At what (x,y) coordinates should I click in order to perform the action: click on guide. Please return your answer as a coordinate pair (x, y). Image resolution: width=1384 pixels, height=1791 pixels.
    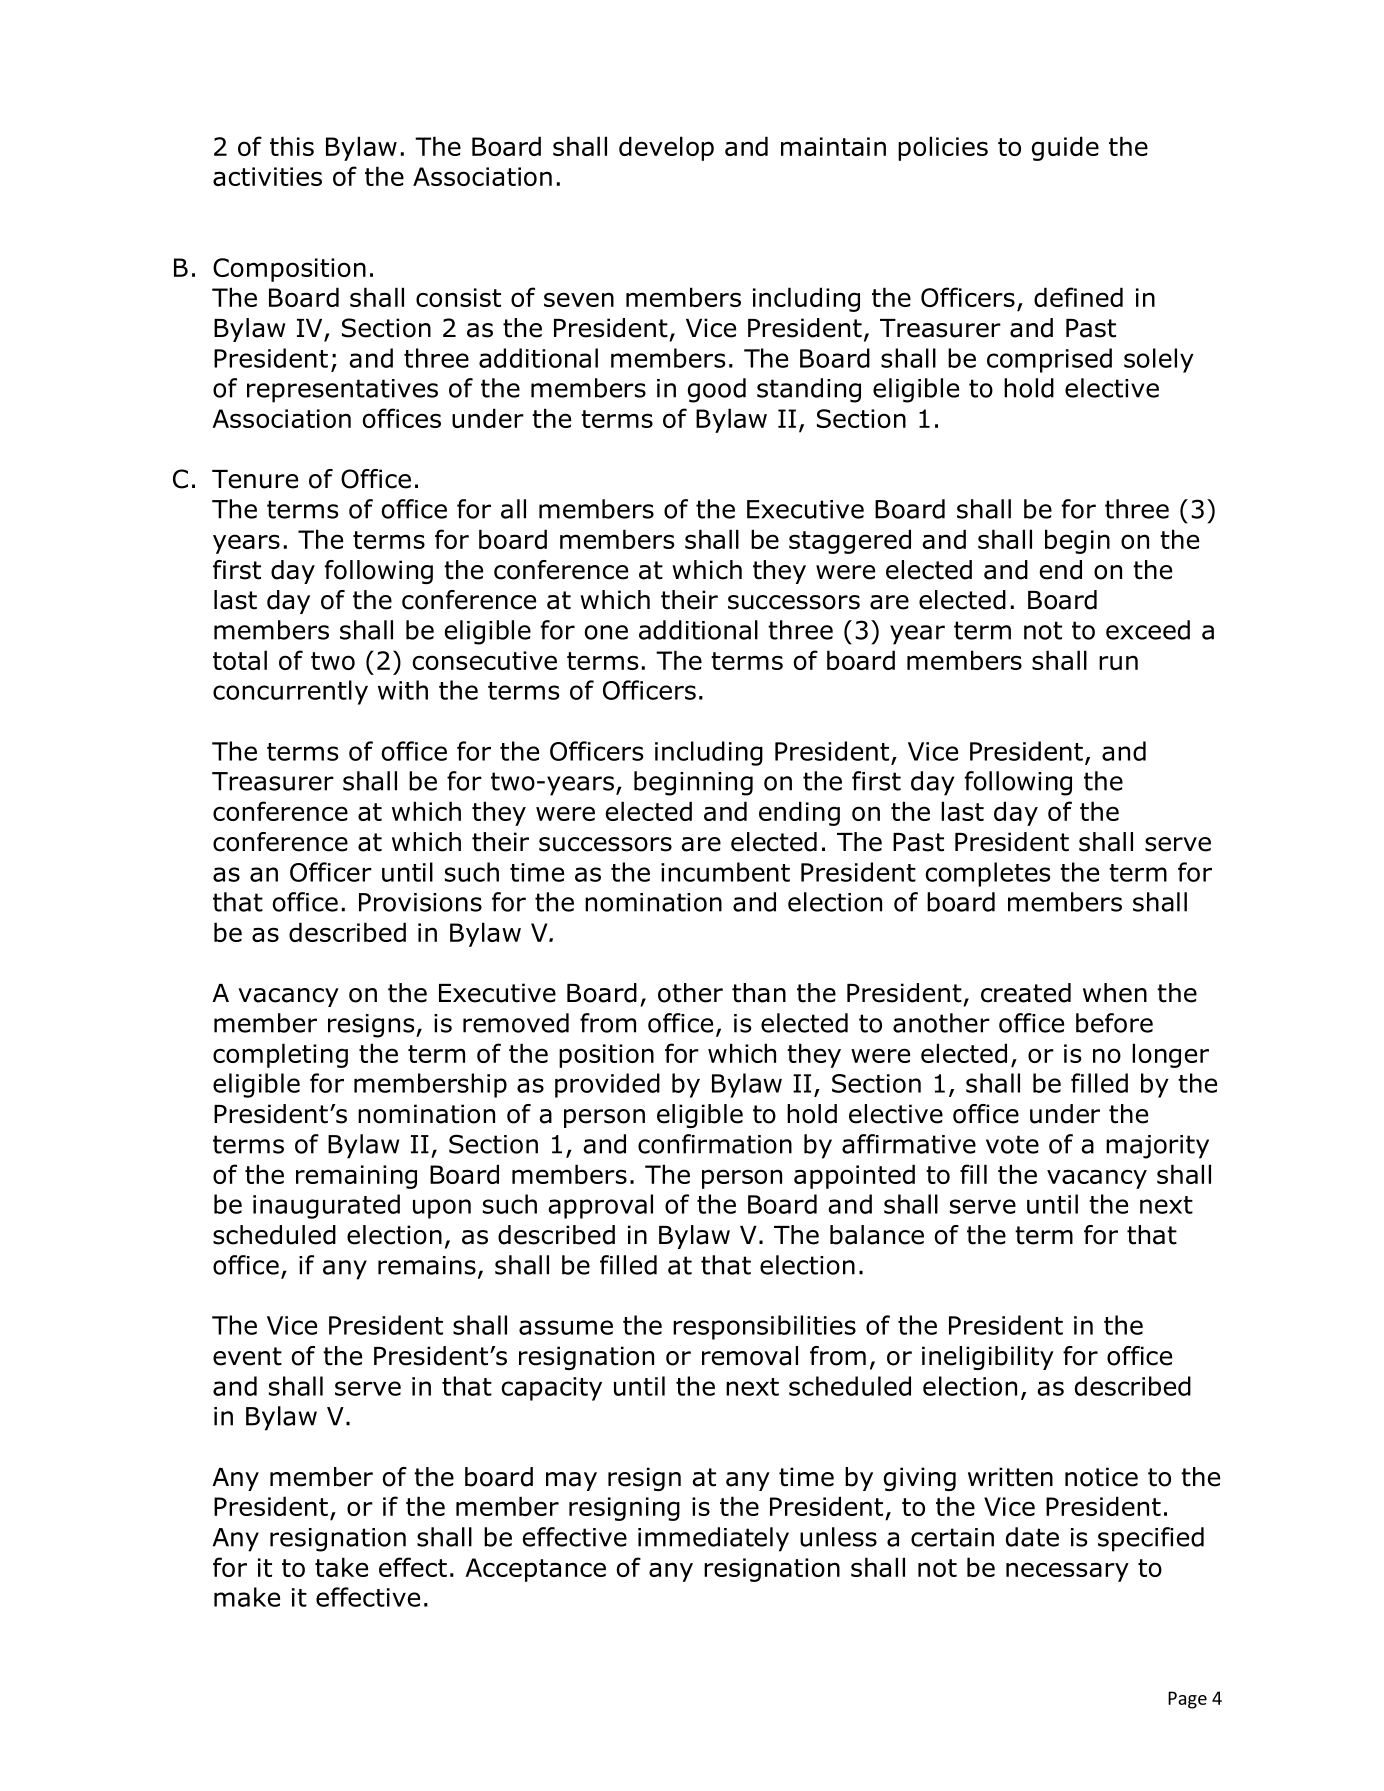
    Looking at the image, I should click on (1065, 148).
